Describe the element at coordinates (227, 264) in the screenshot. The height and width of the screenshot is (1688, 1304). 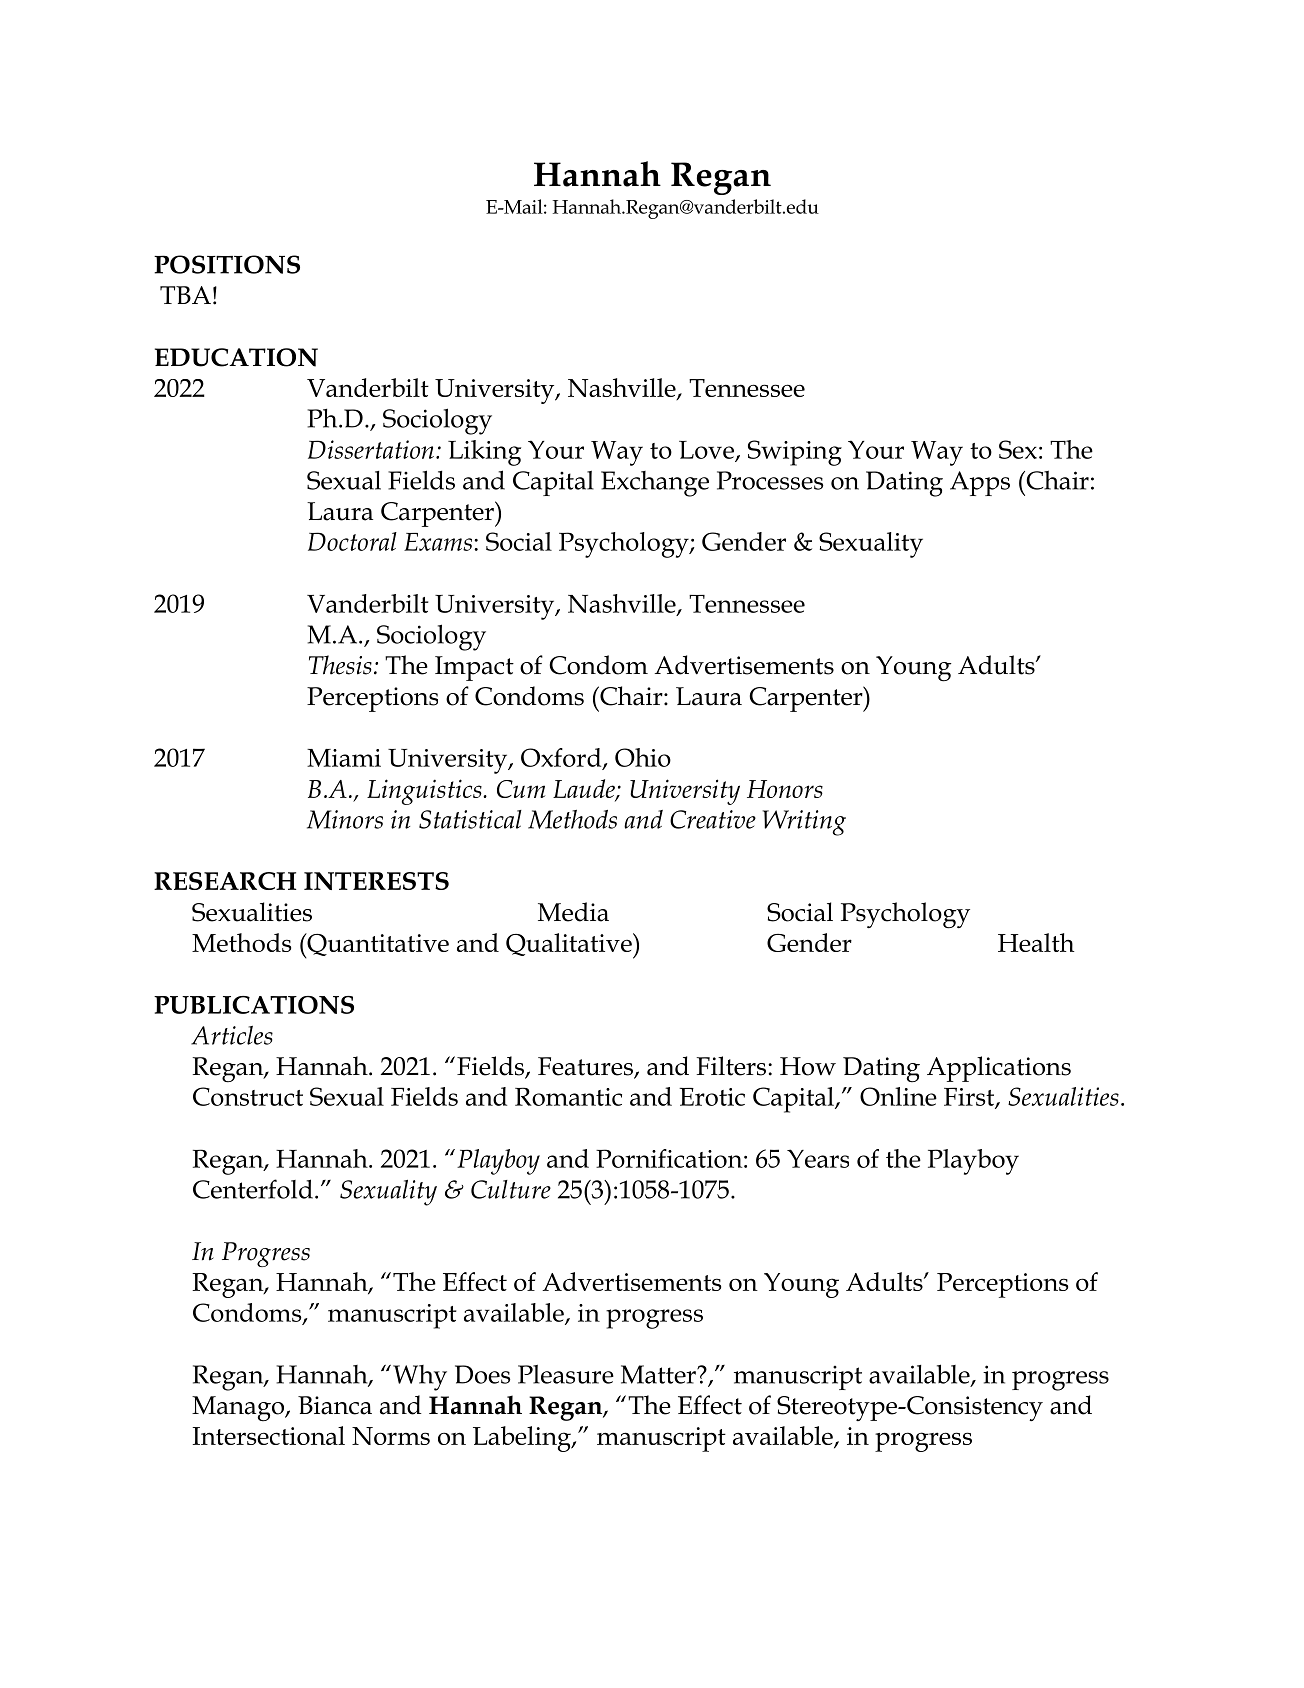
I see `POSITIONS` at that location.
